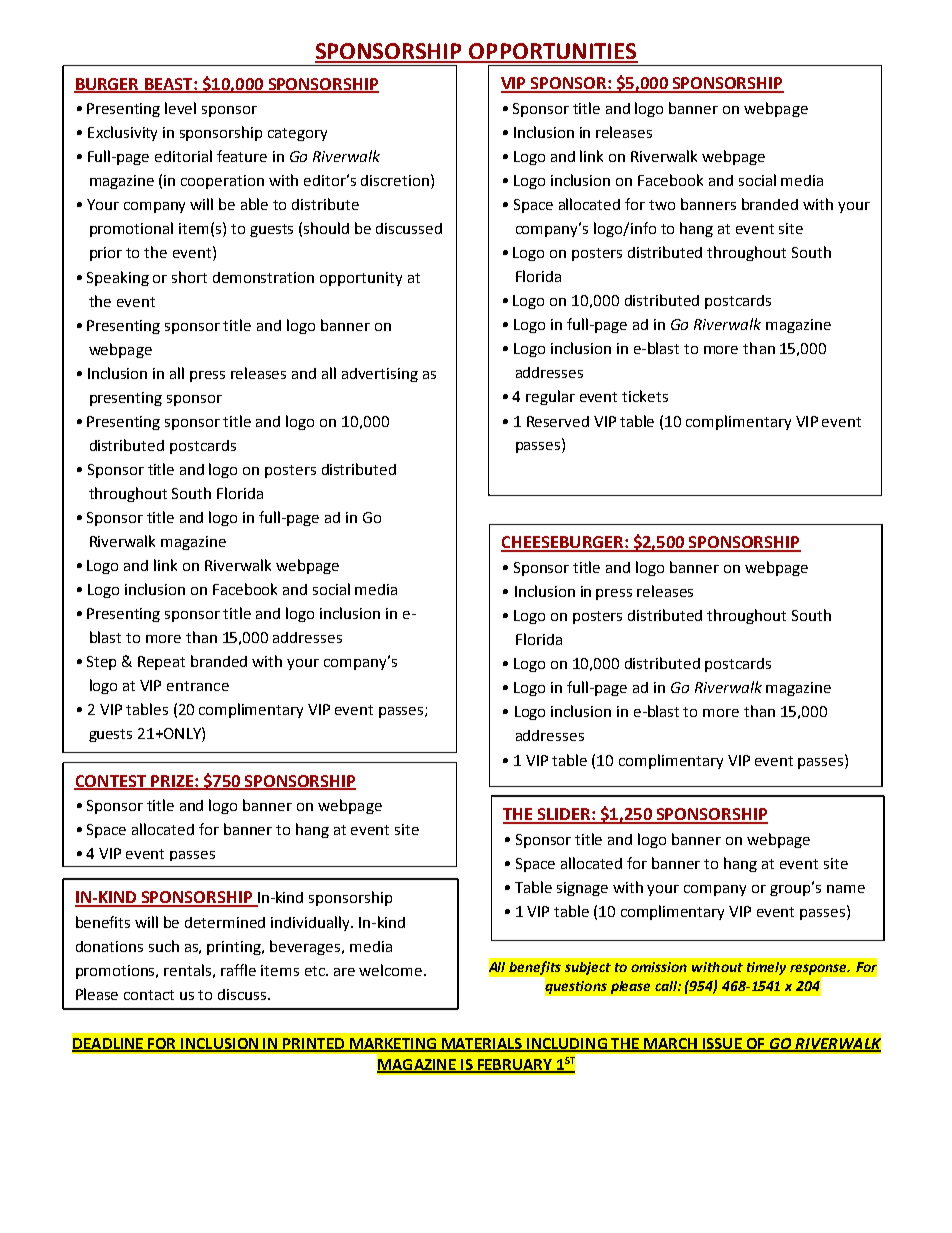 This screenshot has height=1233, width=952. What do you see at coordinates (558, 421) in the screenshot?
I see `Reserved` at bounding box center [558, 421].
